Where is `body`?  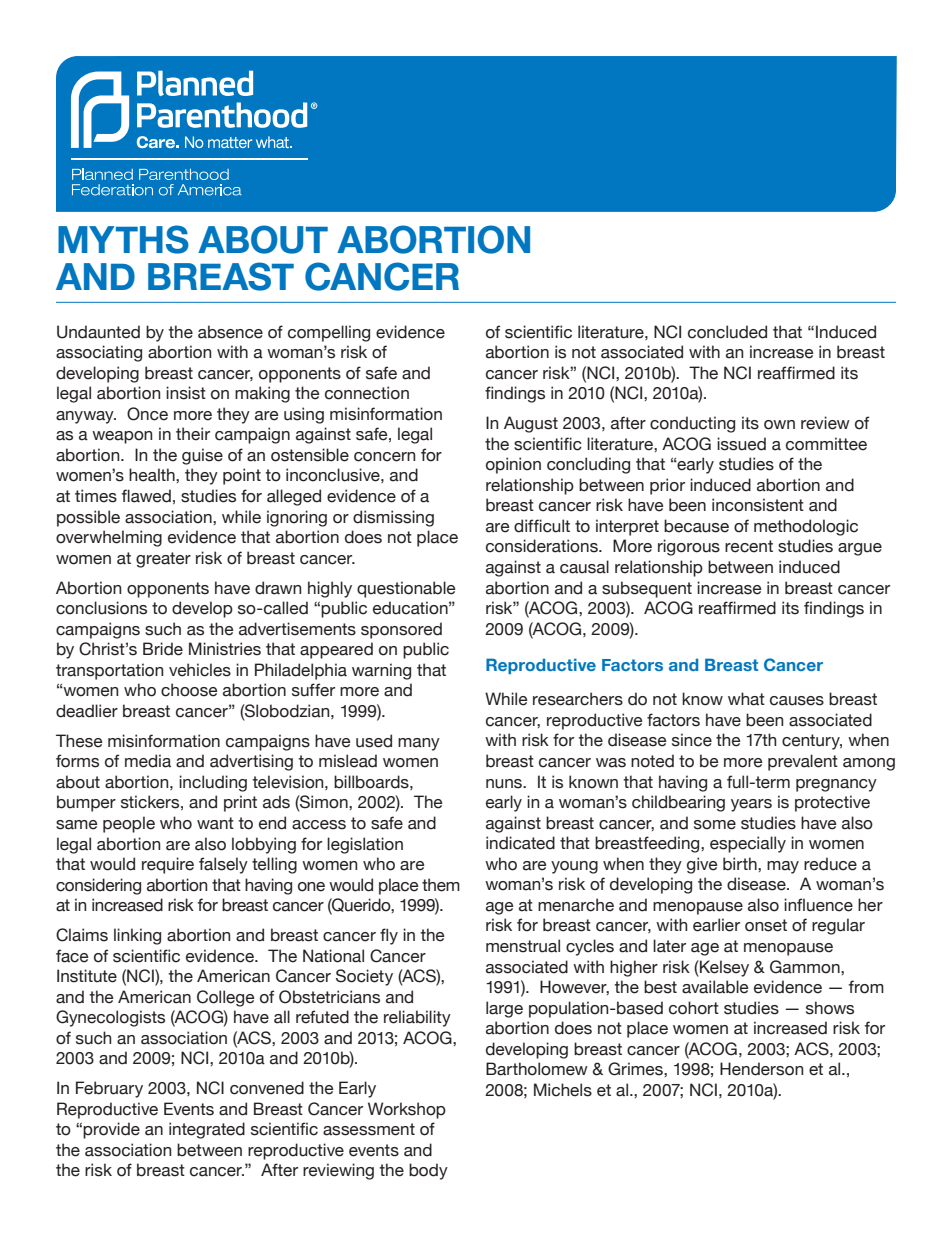 body is located at coordinates (428, 1171).
